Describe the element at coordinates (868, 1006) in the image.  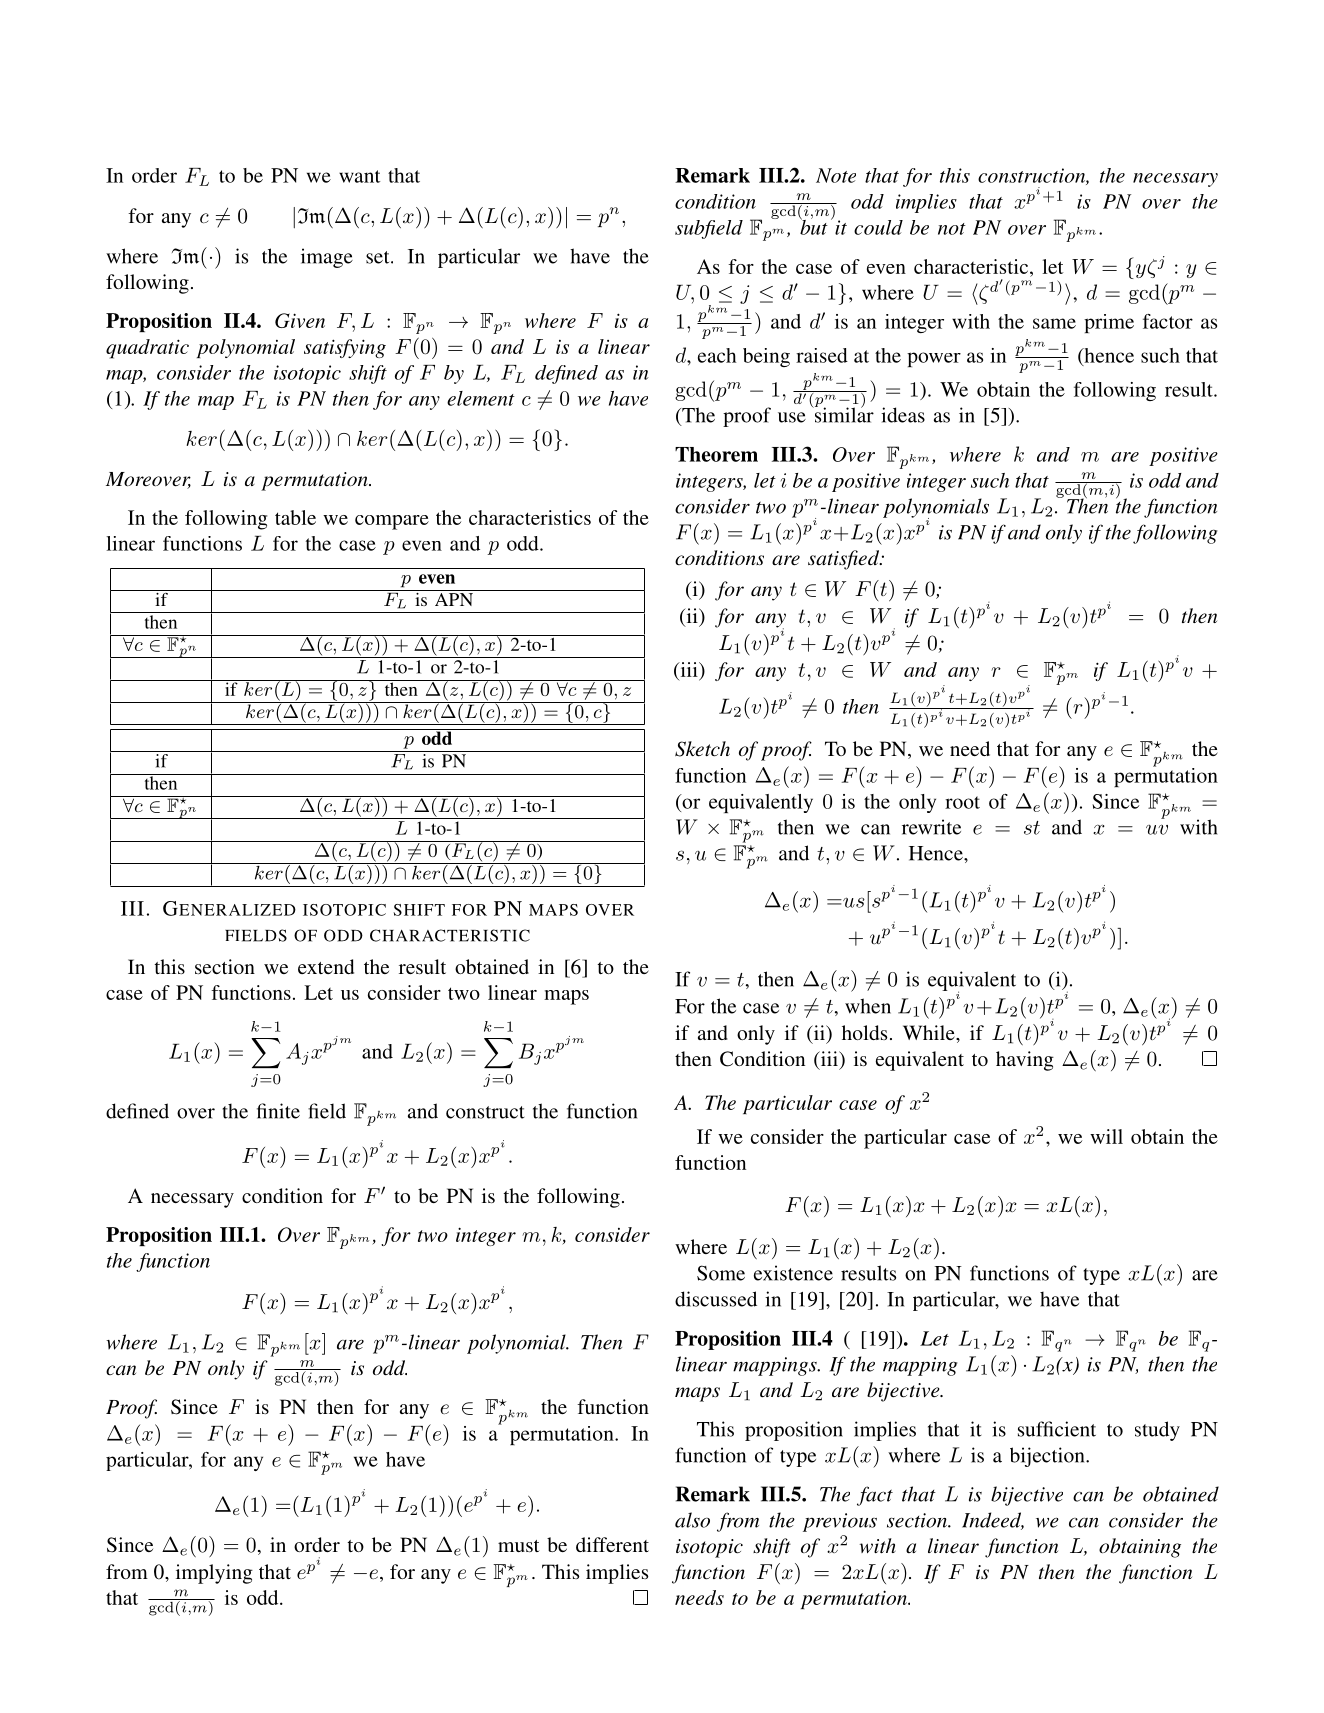
I see `when` at that location.
